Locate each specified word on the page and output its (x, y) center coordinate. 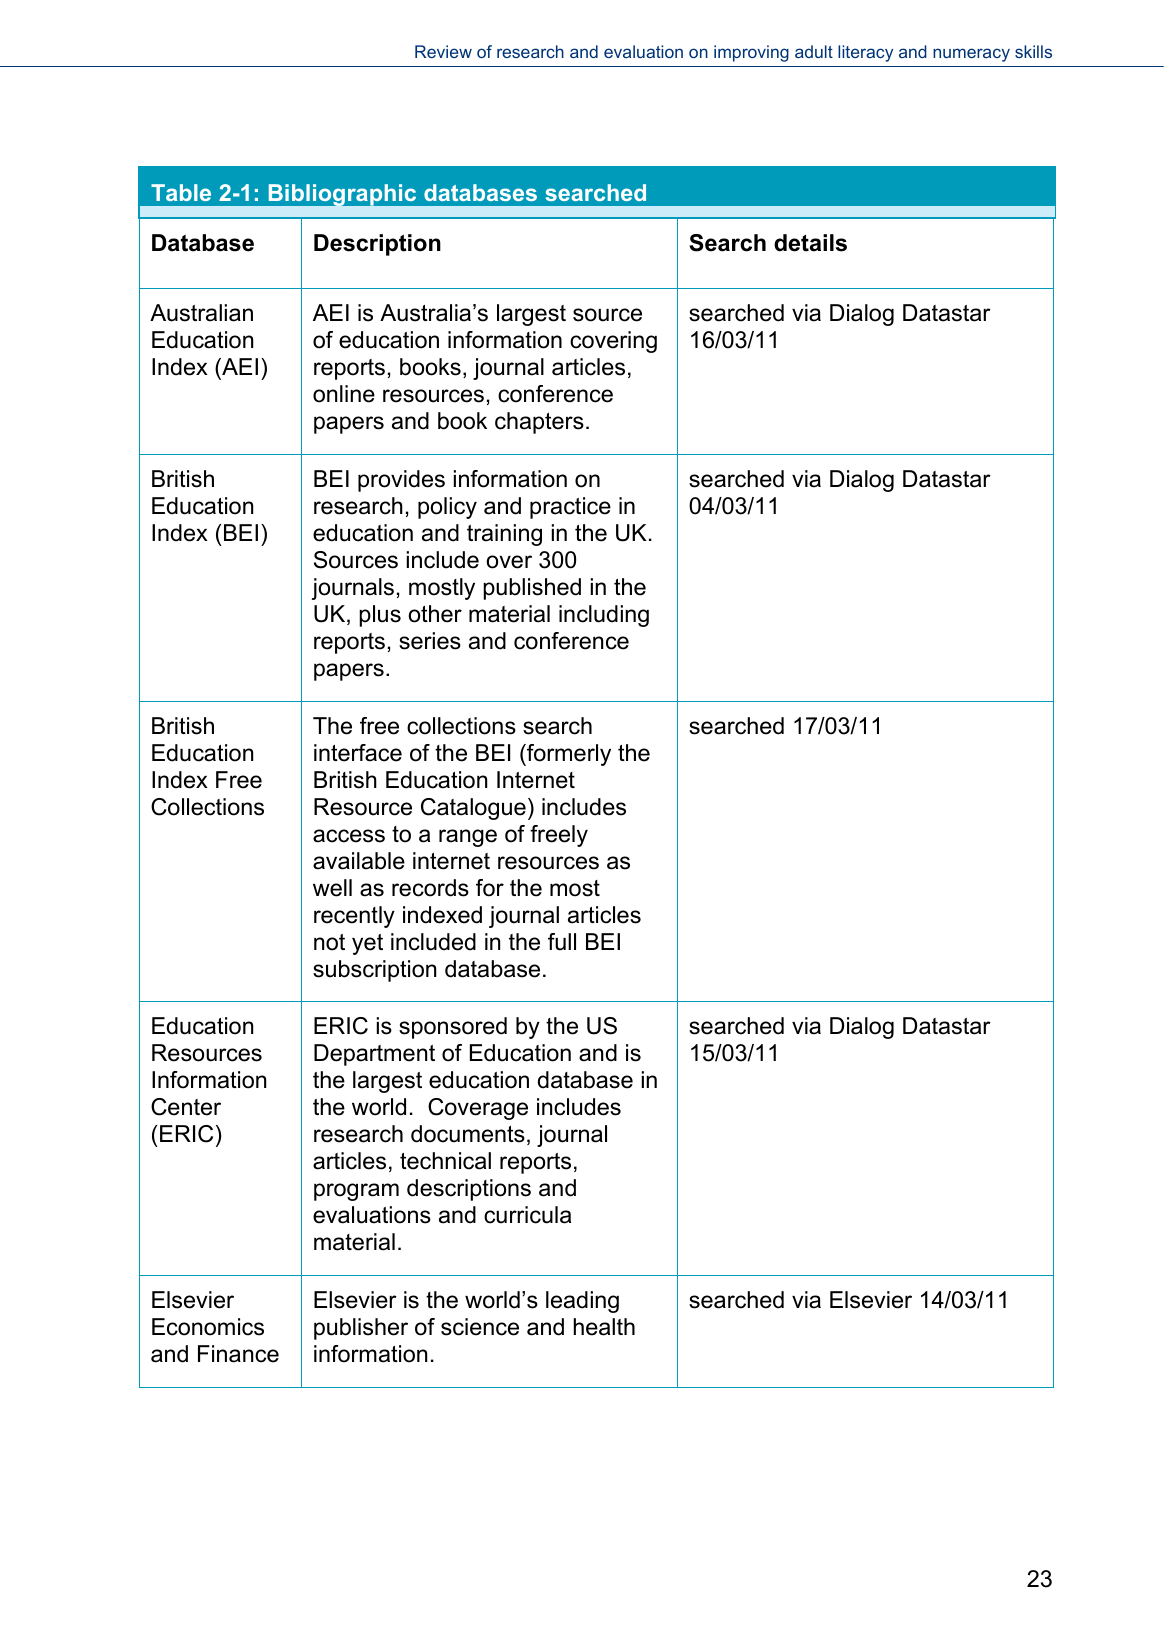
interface (358, 753)
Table (181, 192)
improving (751, 53)
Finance (238, 1354)
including (604, 616)
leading (582, 1302)
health (604, 1327)
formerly (568, 755)
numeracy (971, 55)
